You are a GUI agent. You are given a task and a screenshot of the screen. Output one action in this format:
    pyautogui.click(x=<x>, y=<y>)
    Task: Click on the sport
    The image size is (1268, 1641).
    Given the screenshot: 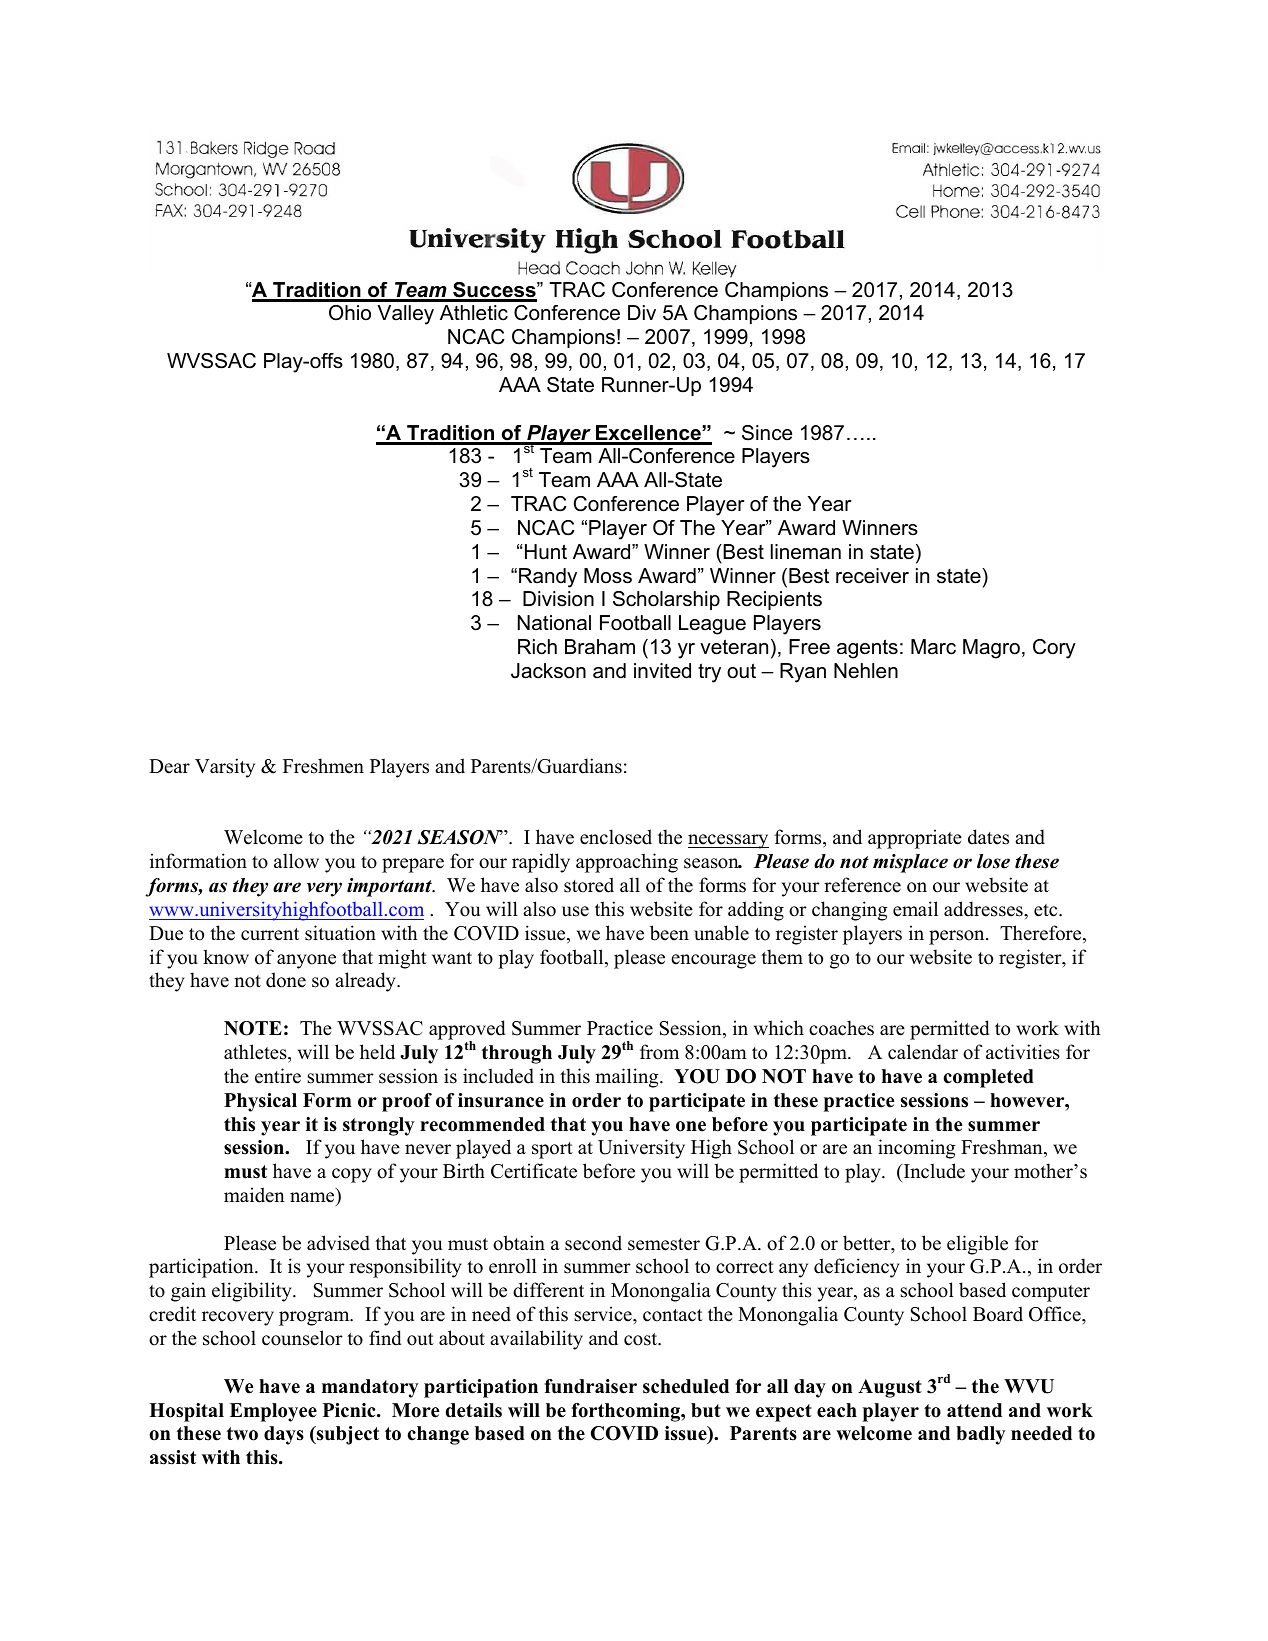 What is the action you would take?
    pyautogui.click(x=552, y=1150)
